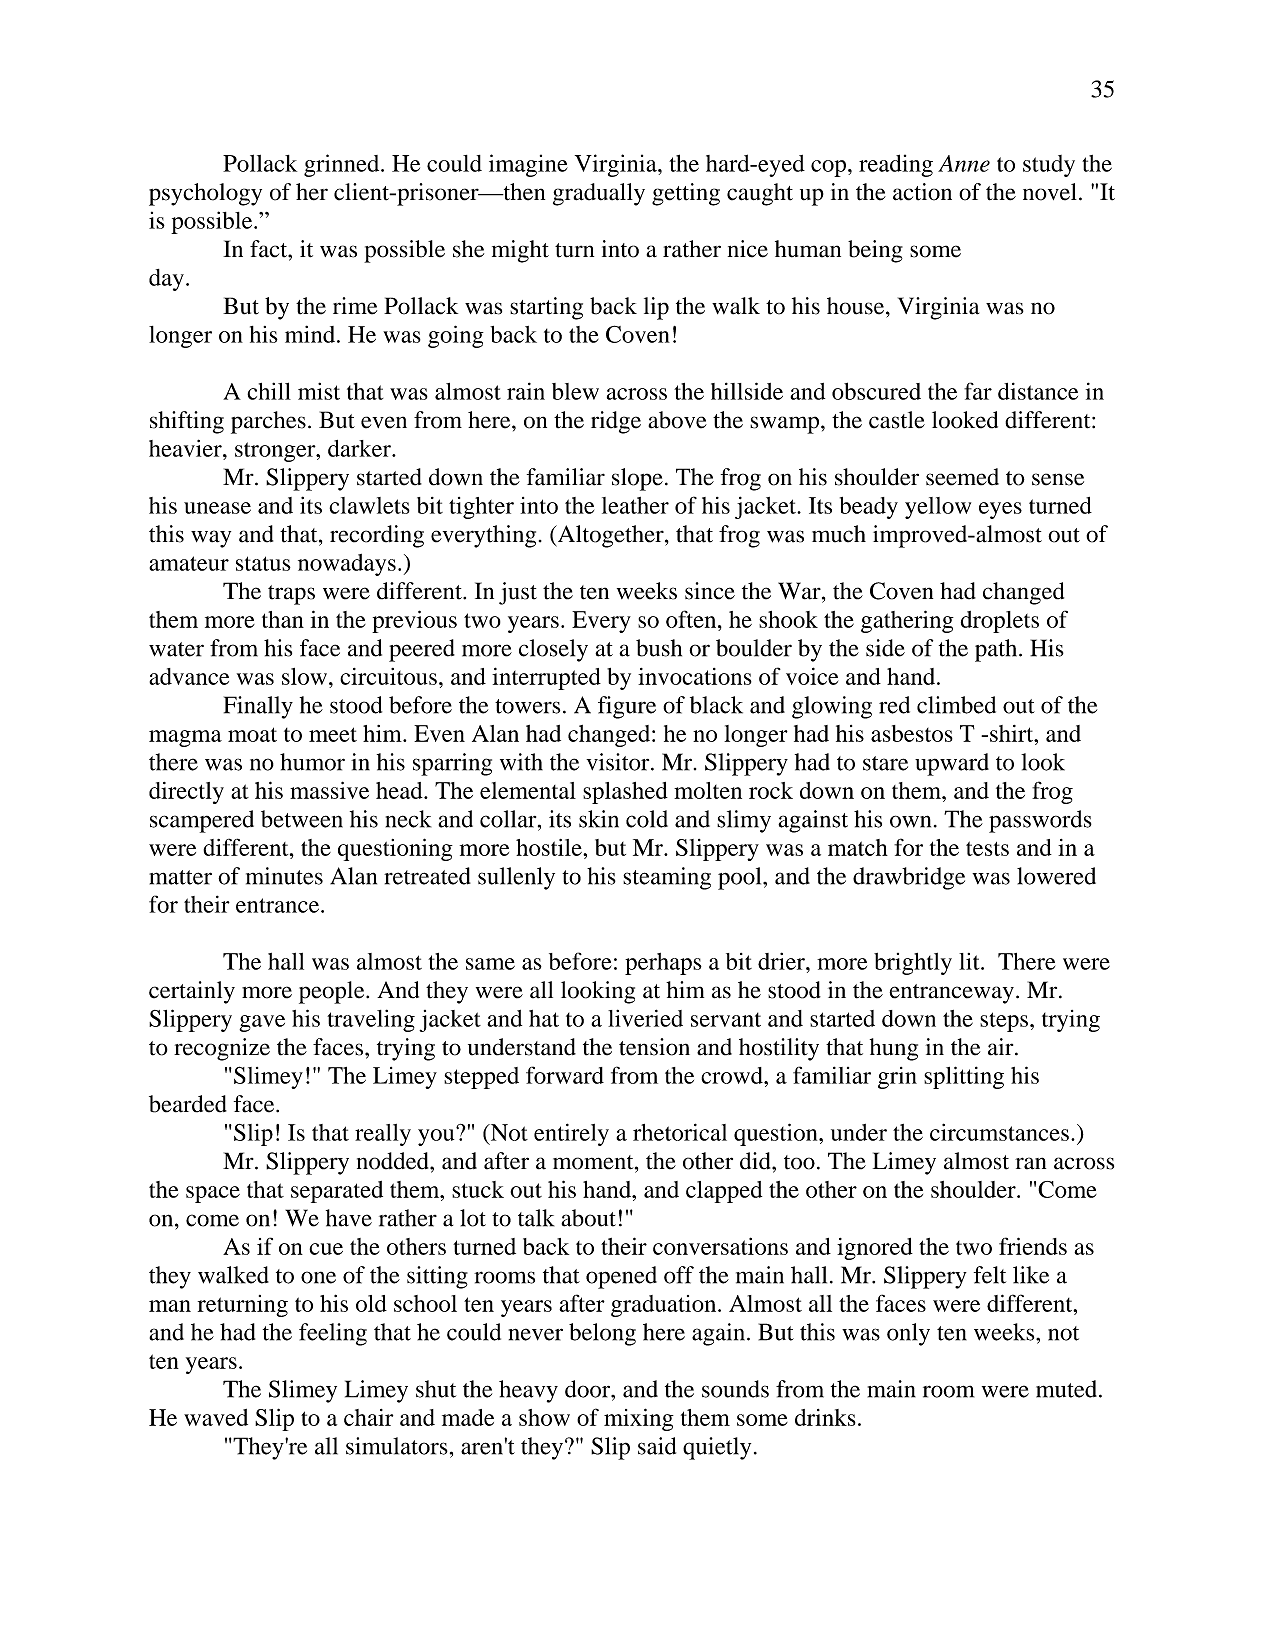  I want to click on between, so click(302, 819).
